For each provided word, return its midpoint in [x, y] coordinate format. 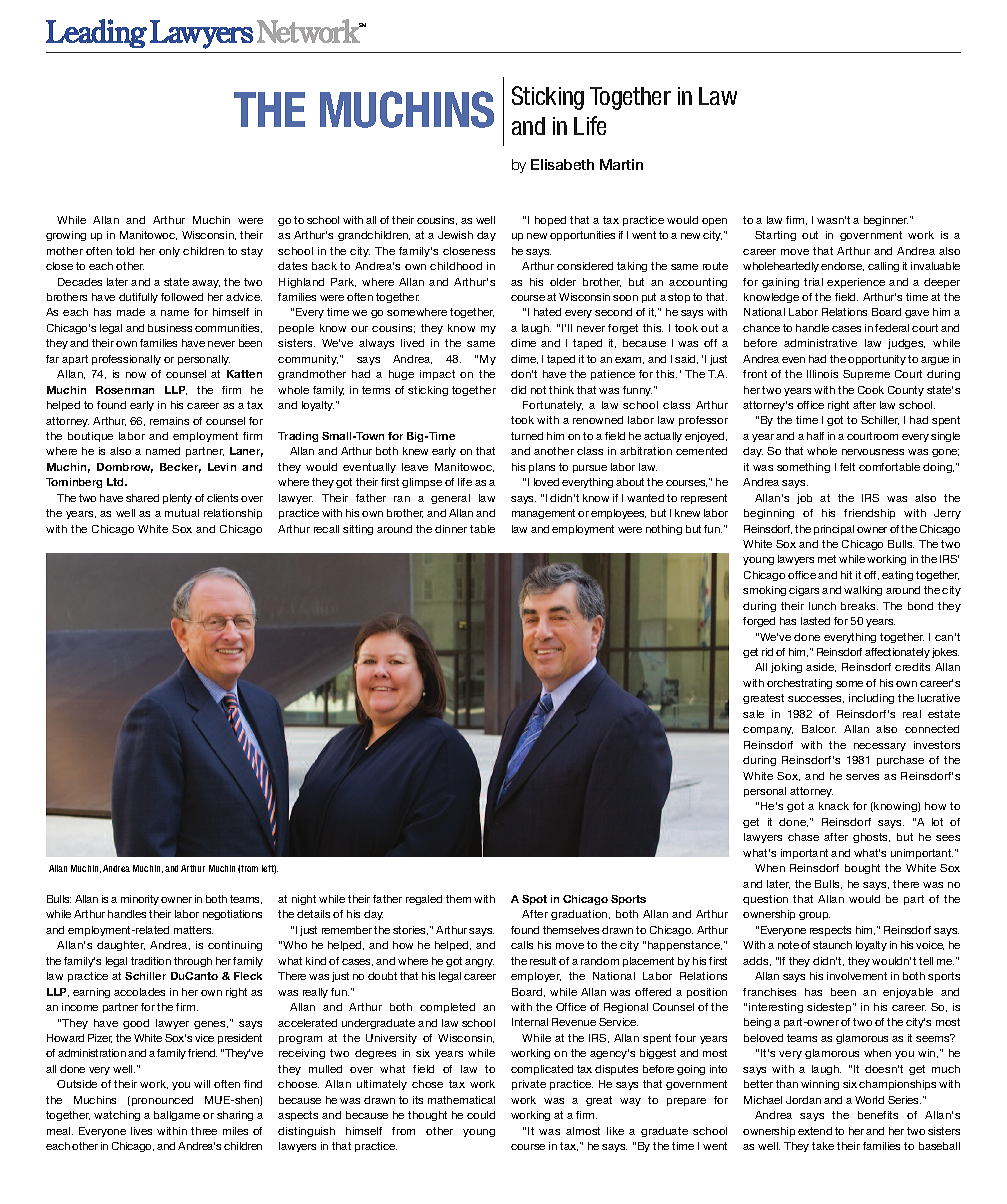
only [169, 252]
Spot [534, 900]
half [815, 436]
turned [527, 436]
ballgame [177, 1116]
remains [169, 421]
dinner [451, 529]
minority [140, 900]
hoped [550, 221]
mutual [182, 513]
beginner [886, 221]
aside [821, 667]
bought [862, 869]
